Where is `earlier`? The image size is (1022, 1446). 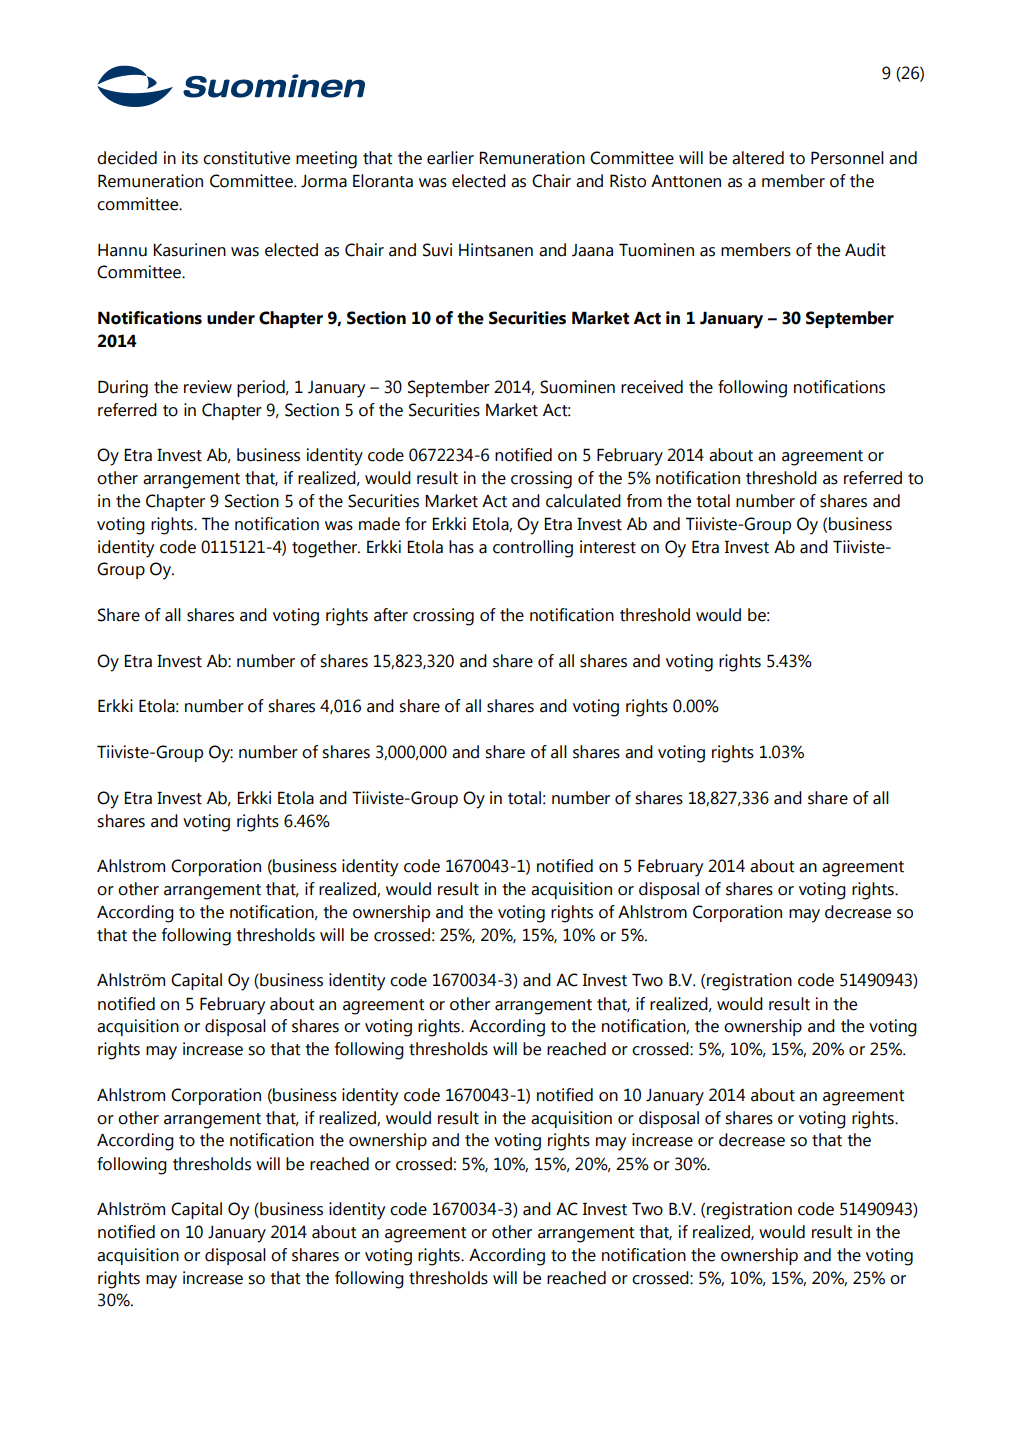
earlier is located at coordinates (450, 158).
